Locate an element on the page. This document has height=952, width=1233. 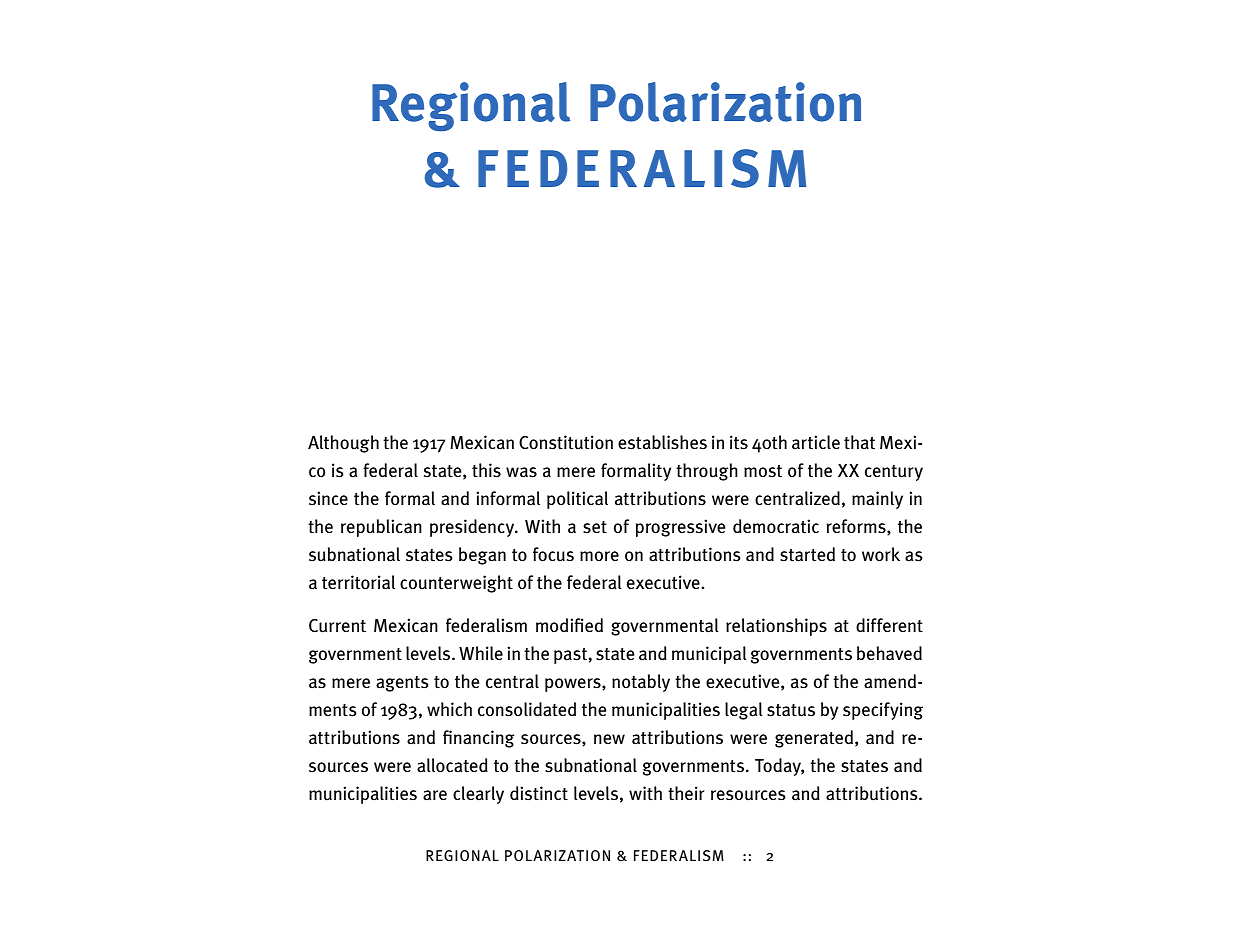
agents is located at coordinates (402, 684).
